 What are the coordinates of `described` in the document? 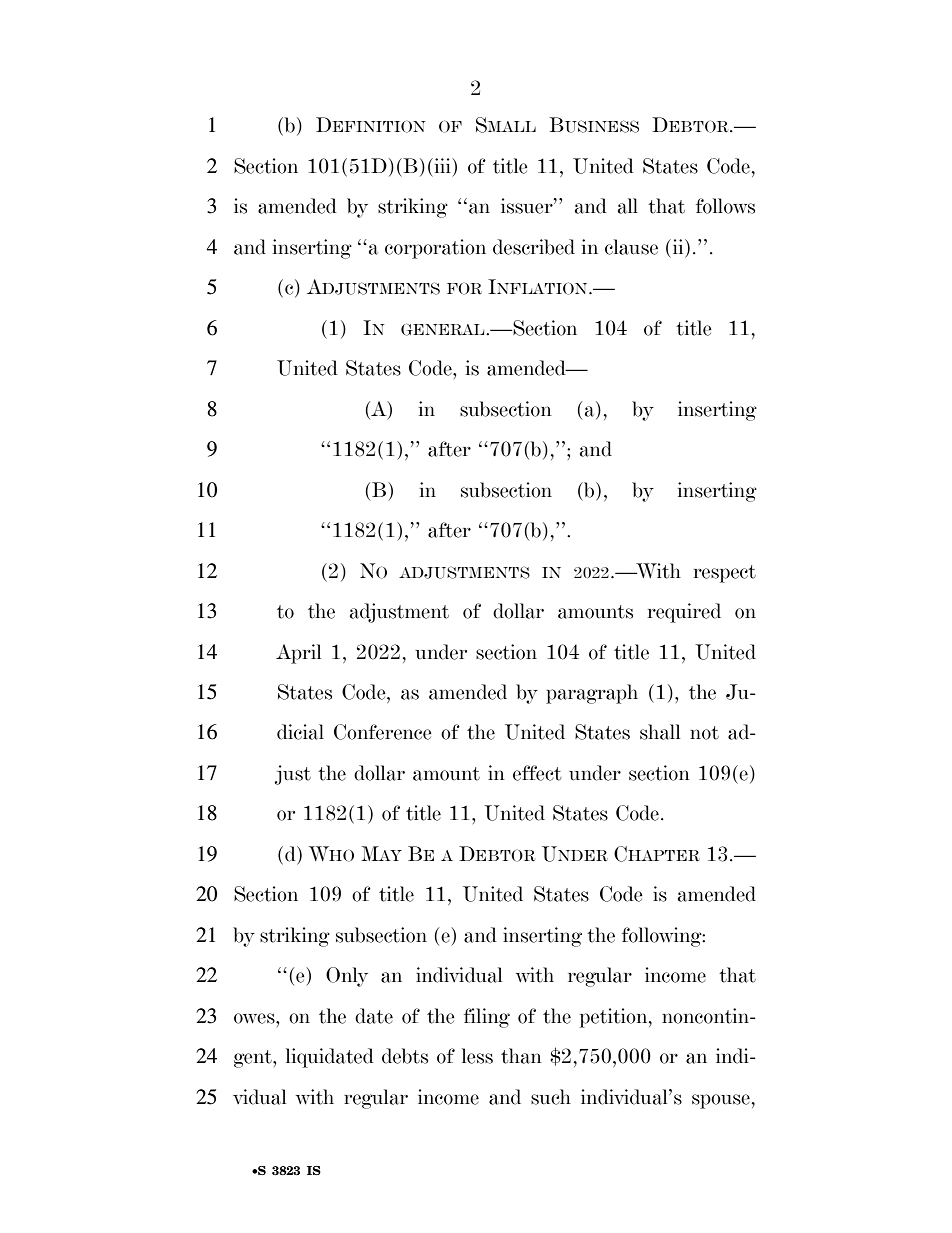 It's located at (534, 247).
